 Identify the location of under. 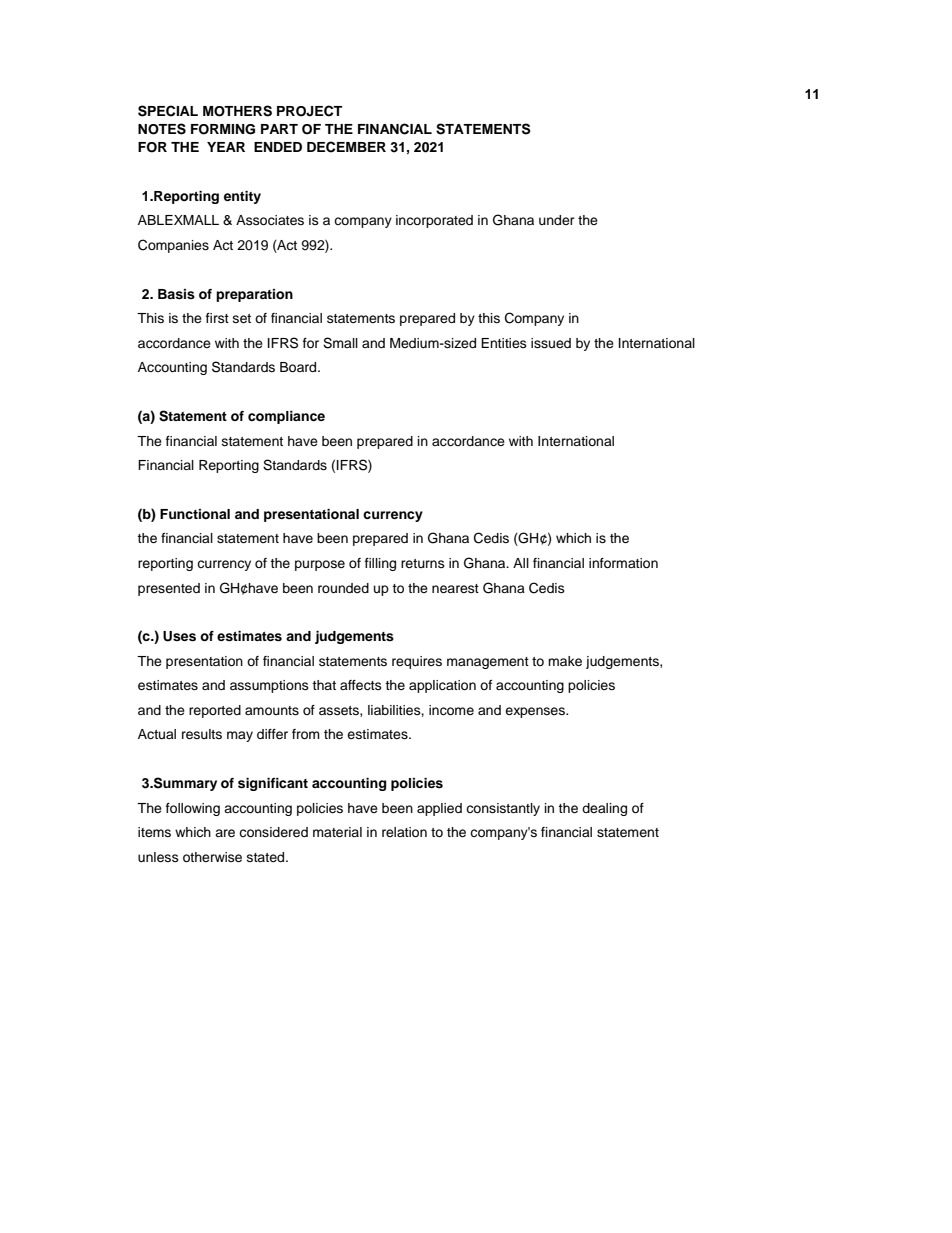
(557, 220).
